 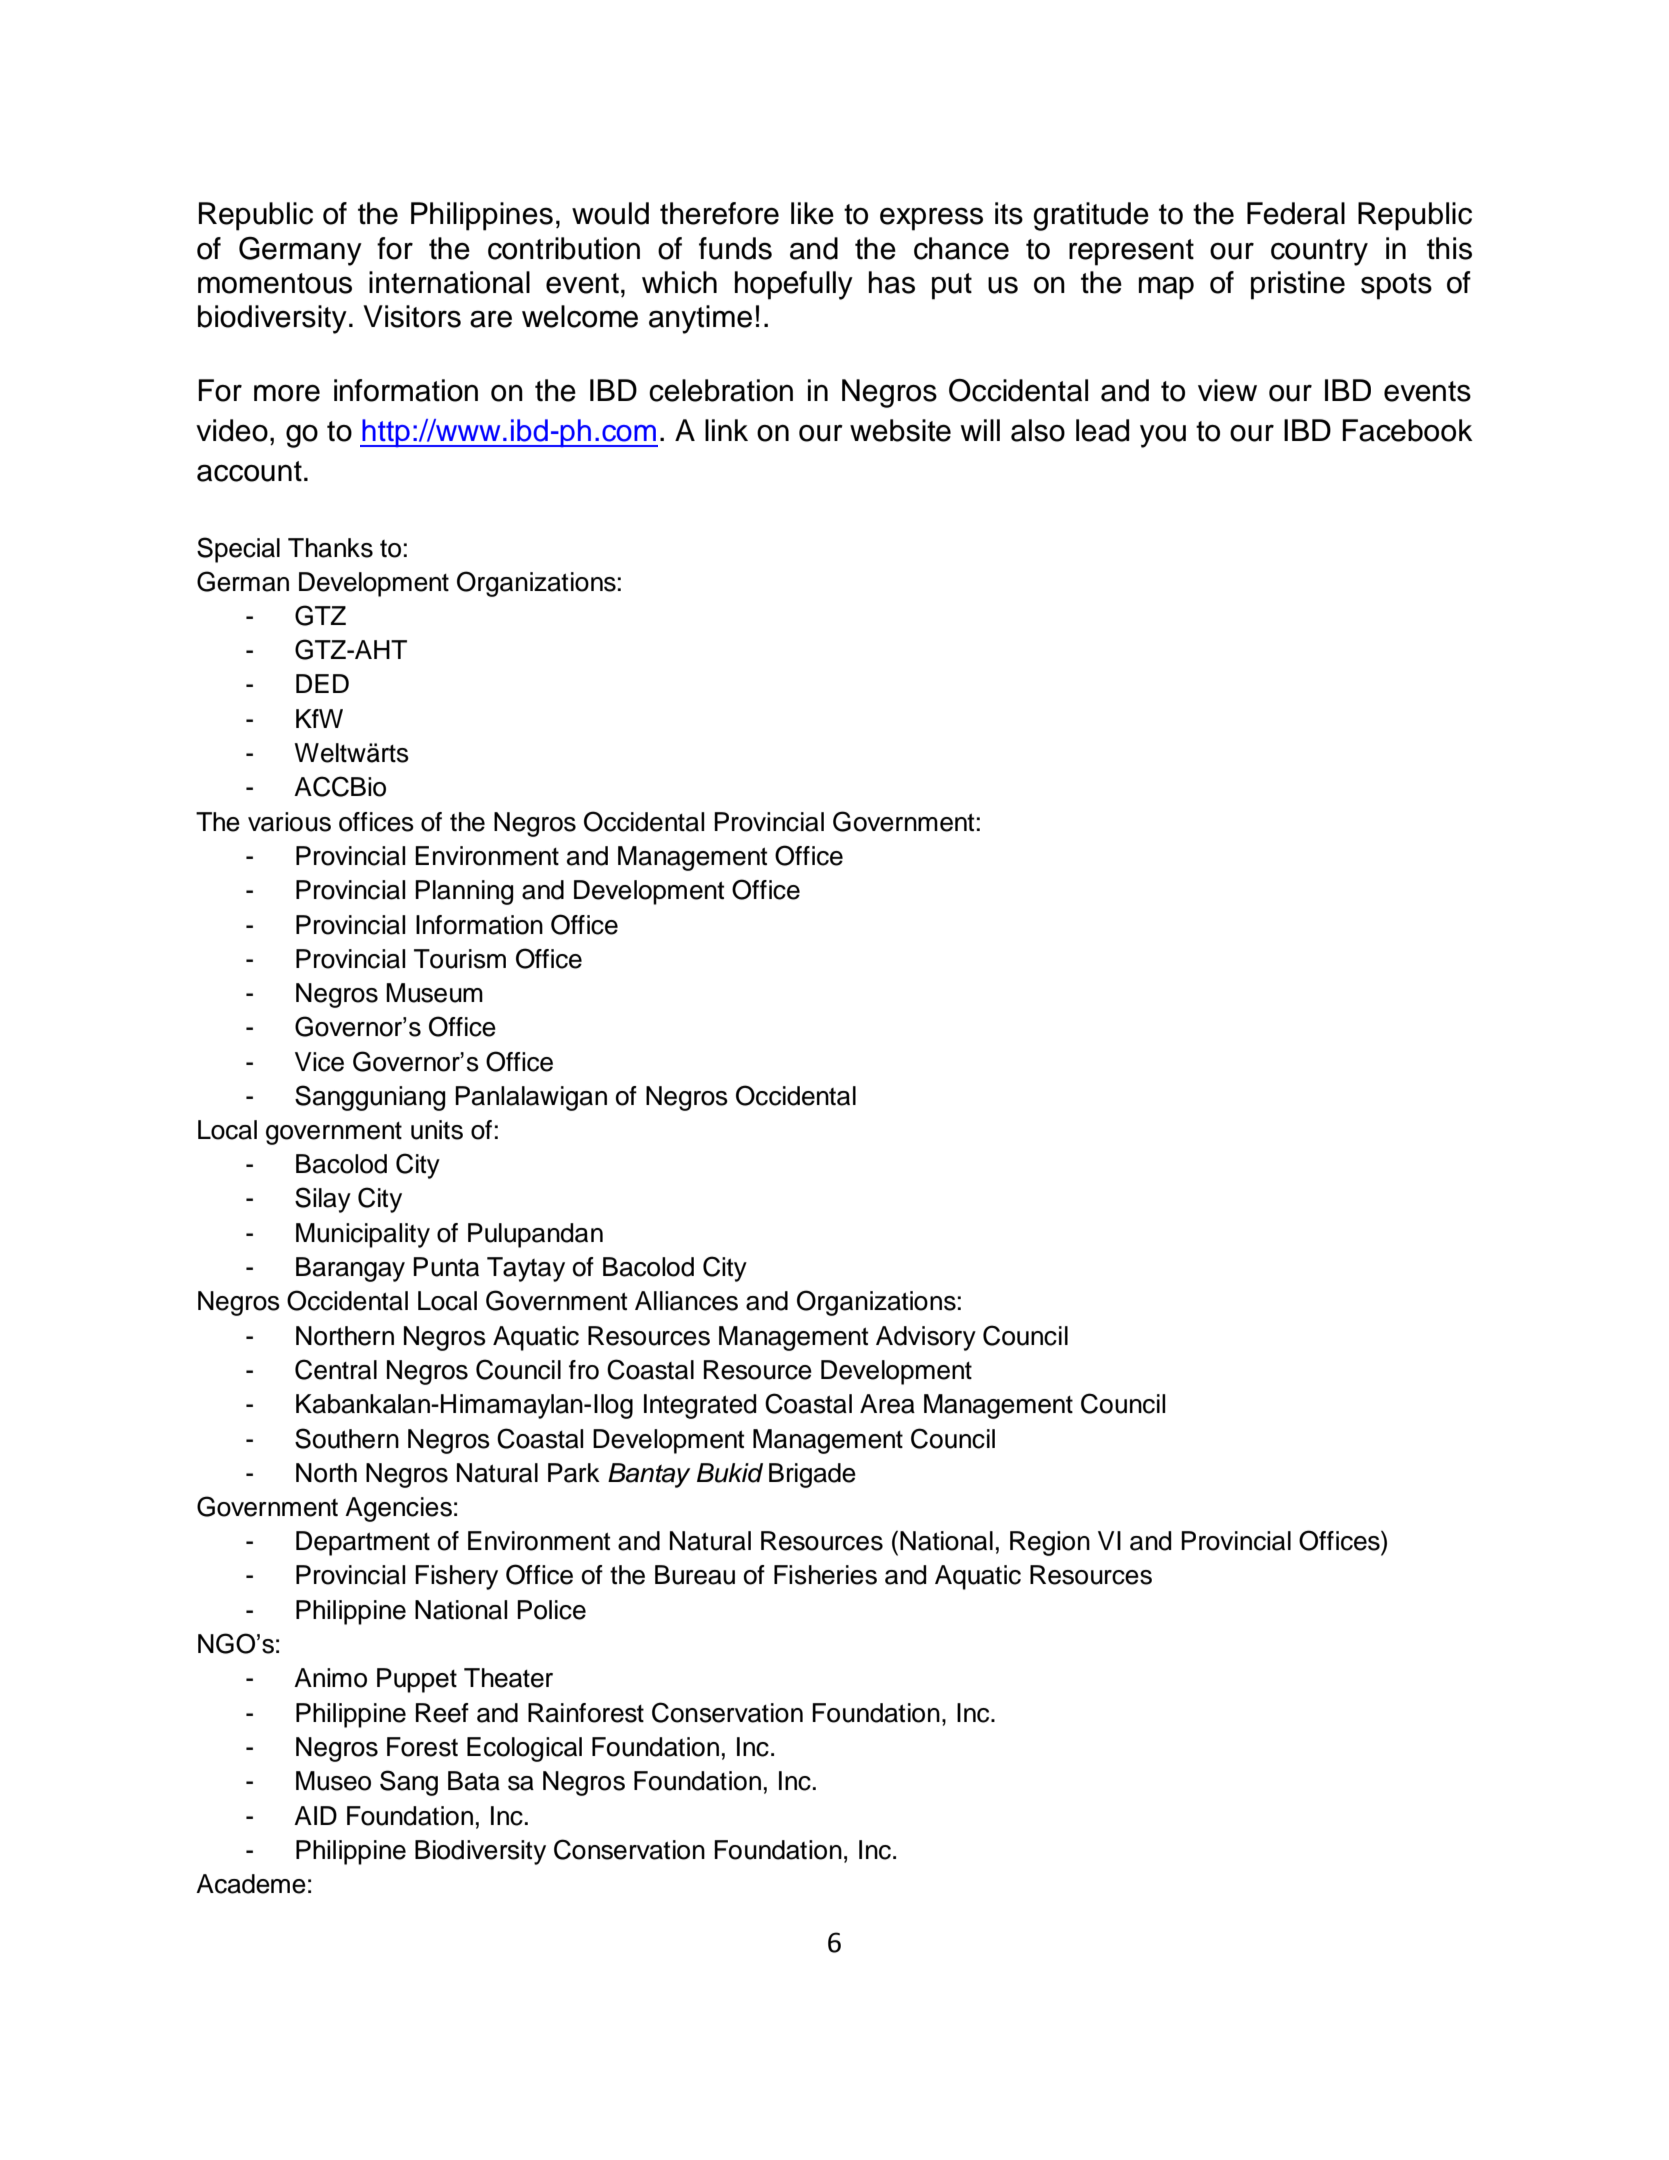 What do you see at coordinates (686, 1301) in the screenshot?
I see `Alliances` at bounding box center [686, 1301].
